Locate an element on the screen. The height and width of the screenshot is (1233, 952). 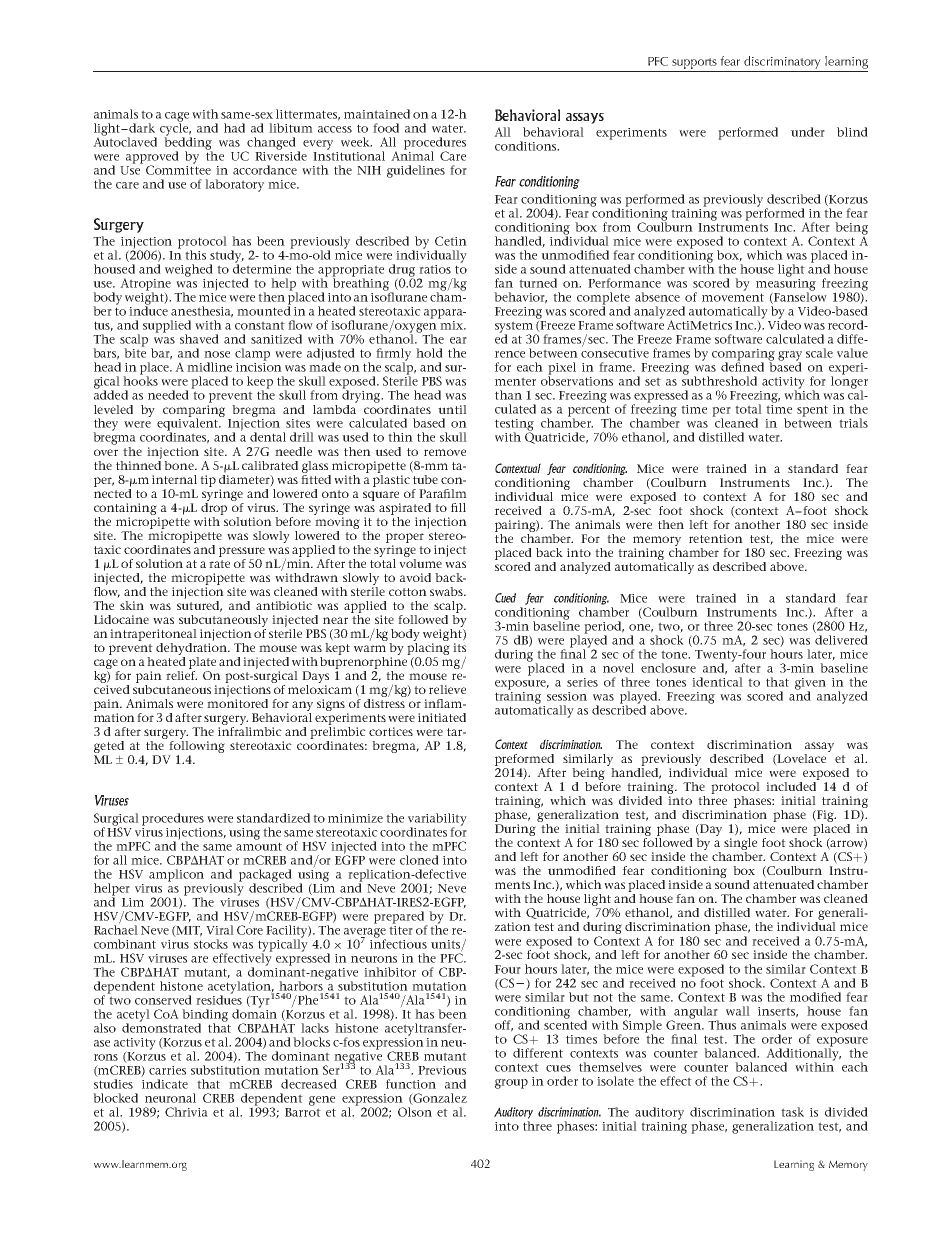
had is located at coordinates (234, 128).
